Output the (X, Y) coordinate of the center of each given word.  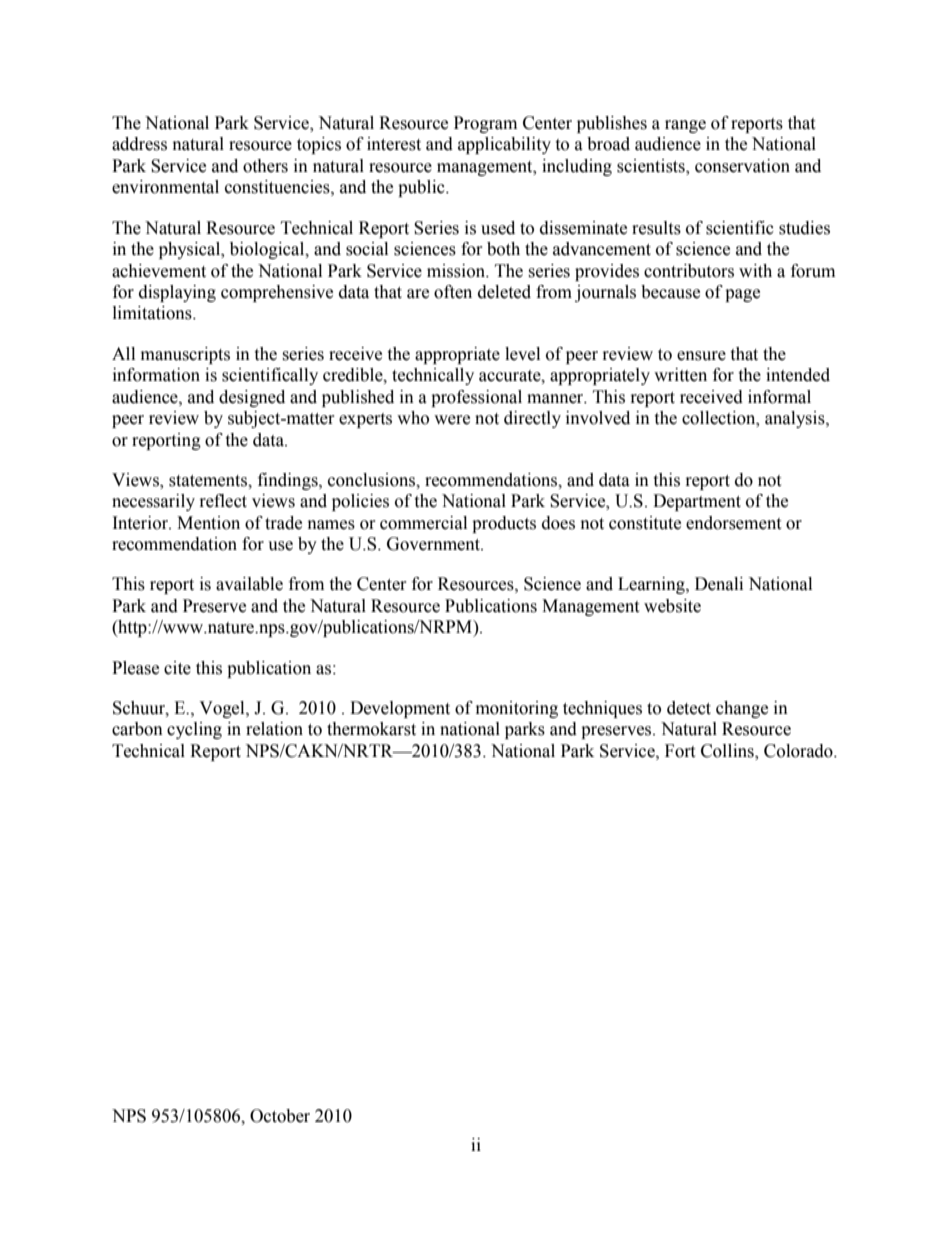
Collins (728, 751)
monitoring (517, 709)
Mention (208, 523)
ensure (701, 356)
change (742, 709)
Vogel (223, 709)
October (280, 1116)
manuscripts (185, 355)
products (504, 524)
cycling (194, 730)
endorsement (733, 523)
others (265, 166)
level (522, 354)
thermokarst (371, 729)
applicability (504, 145)
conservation (742, 166)
